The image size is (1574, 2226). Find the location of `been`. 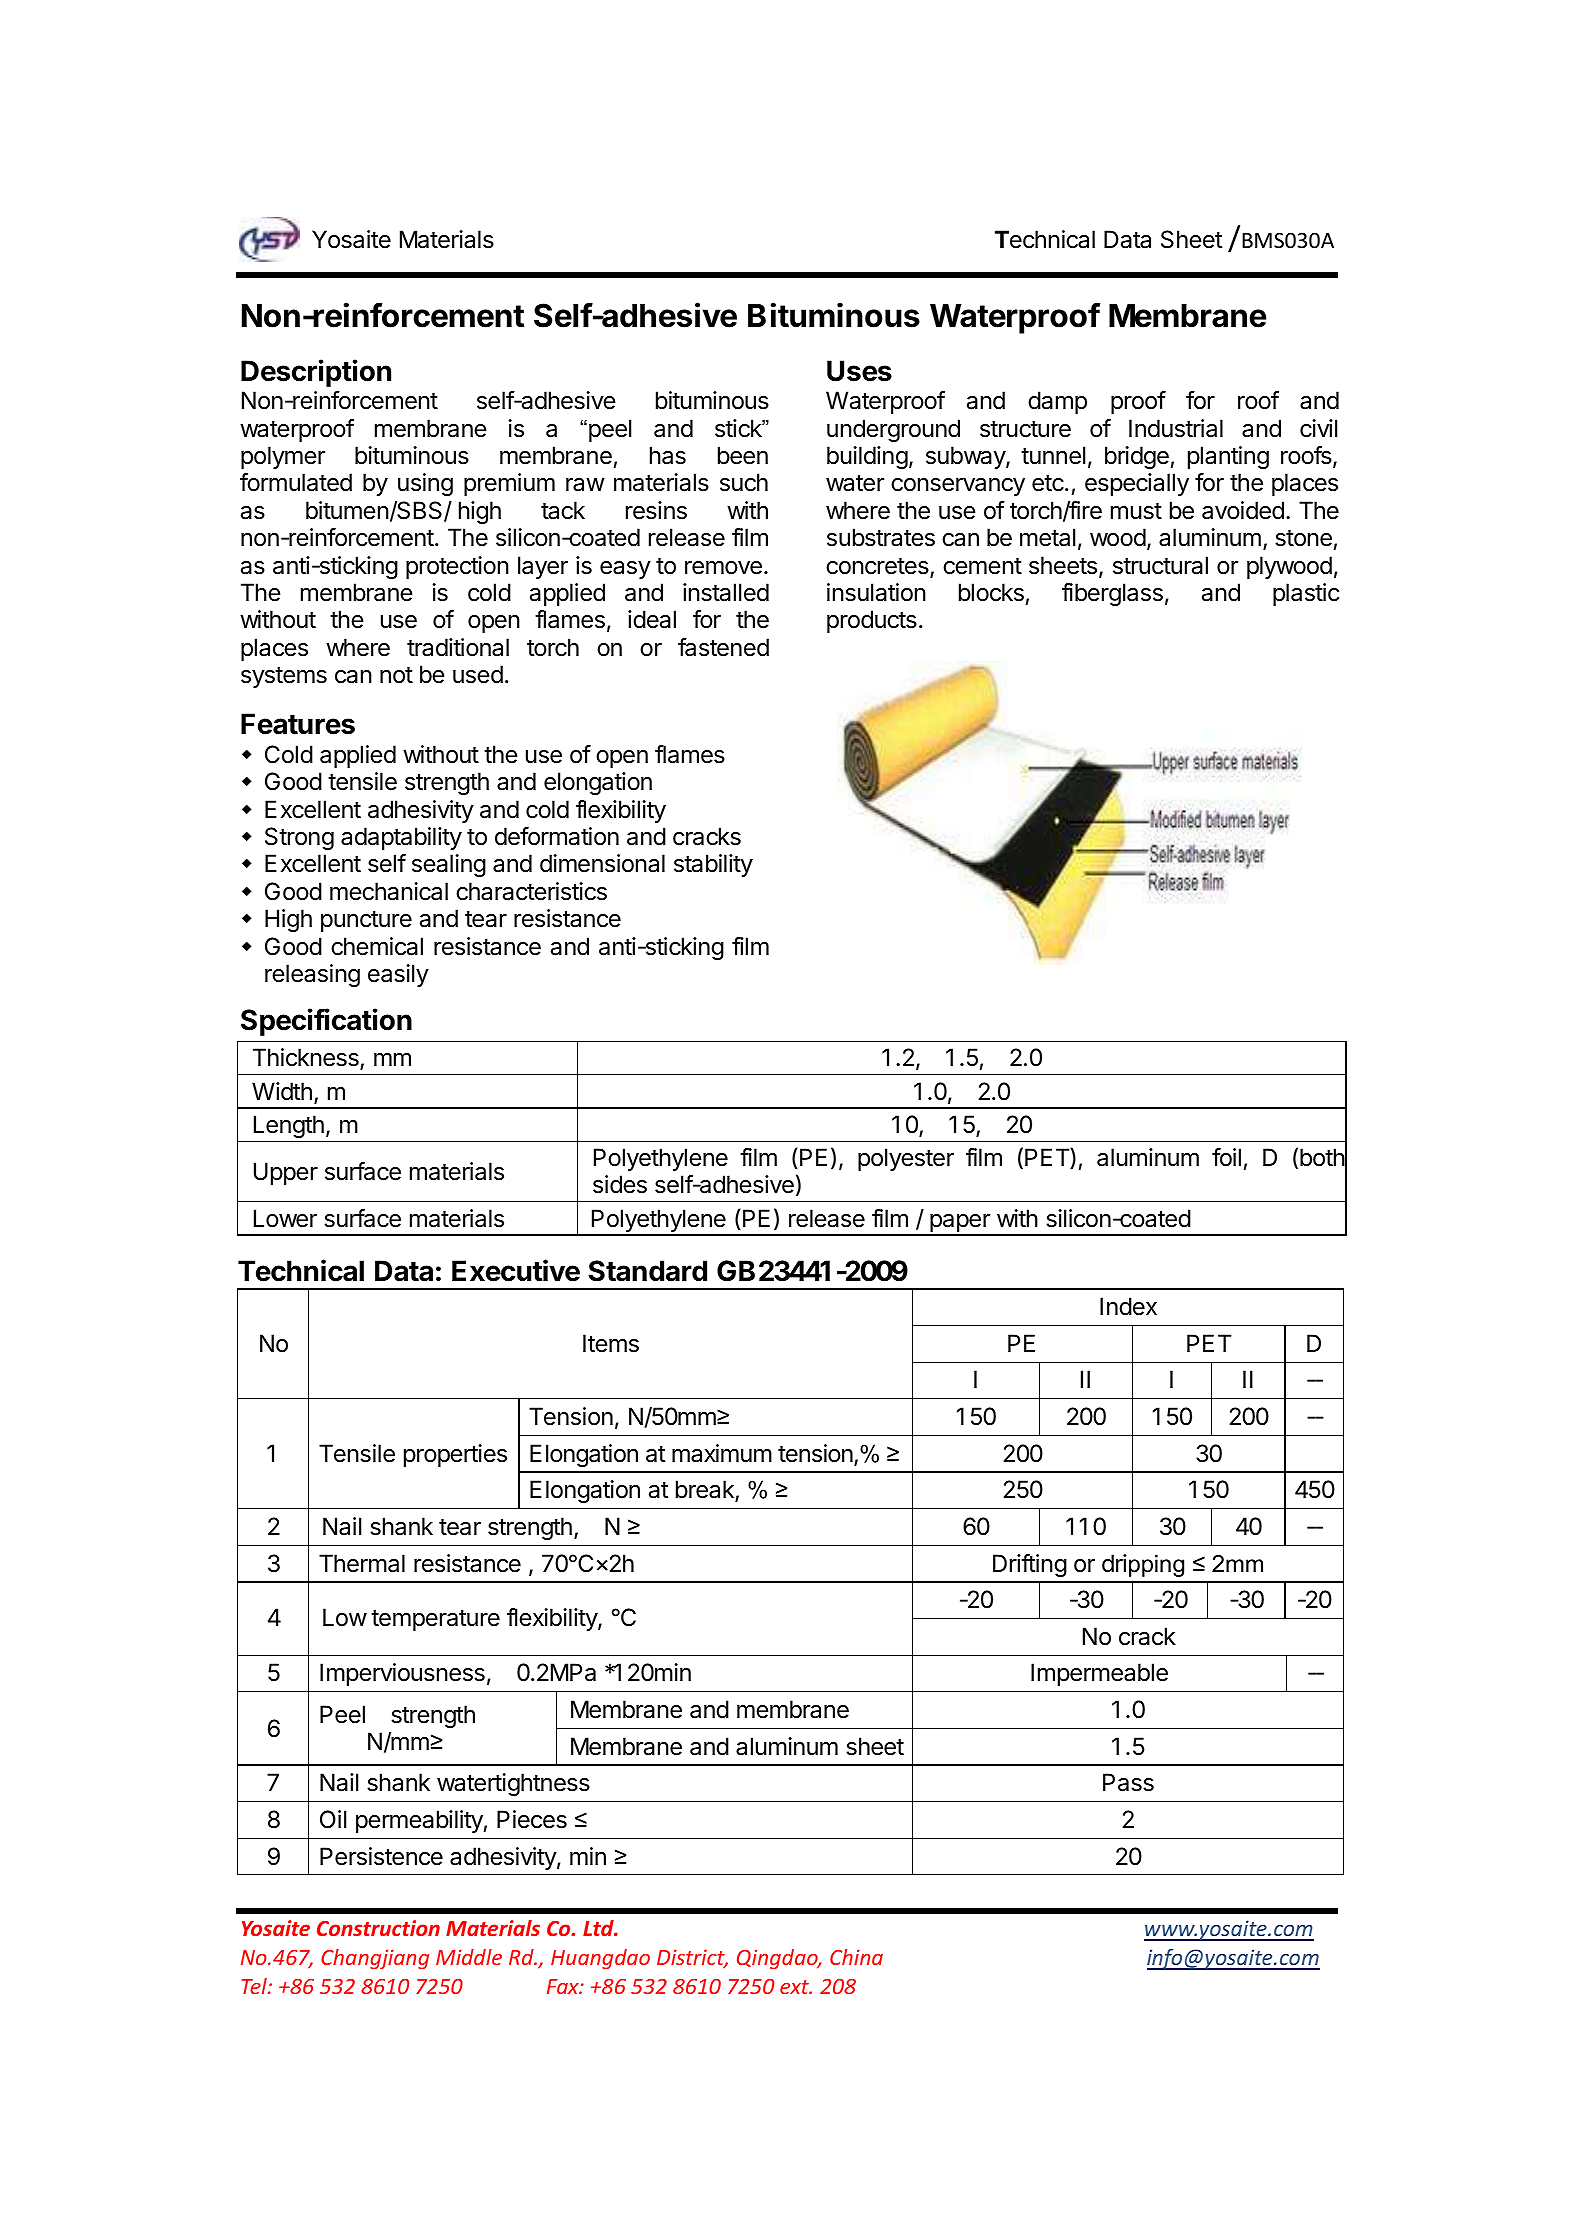

been is located at coordinates (743, 455).
